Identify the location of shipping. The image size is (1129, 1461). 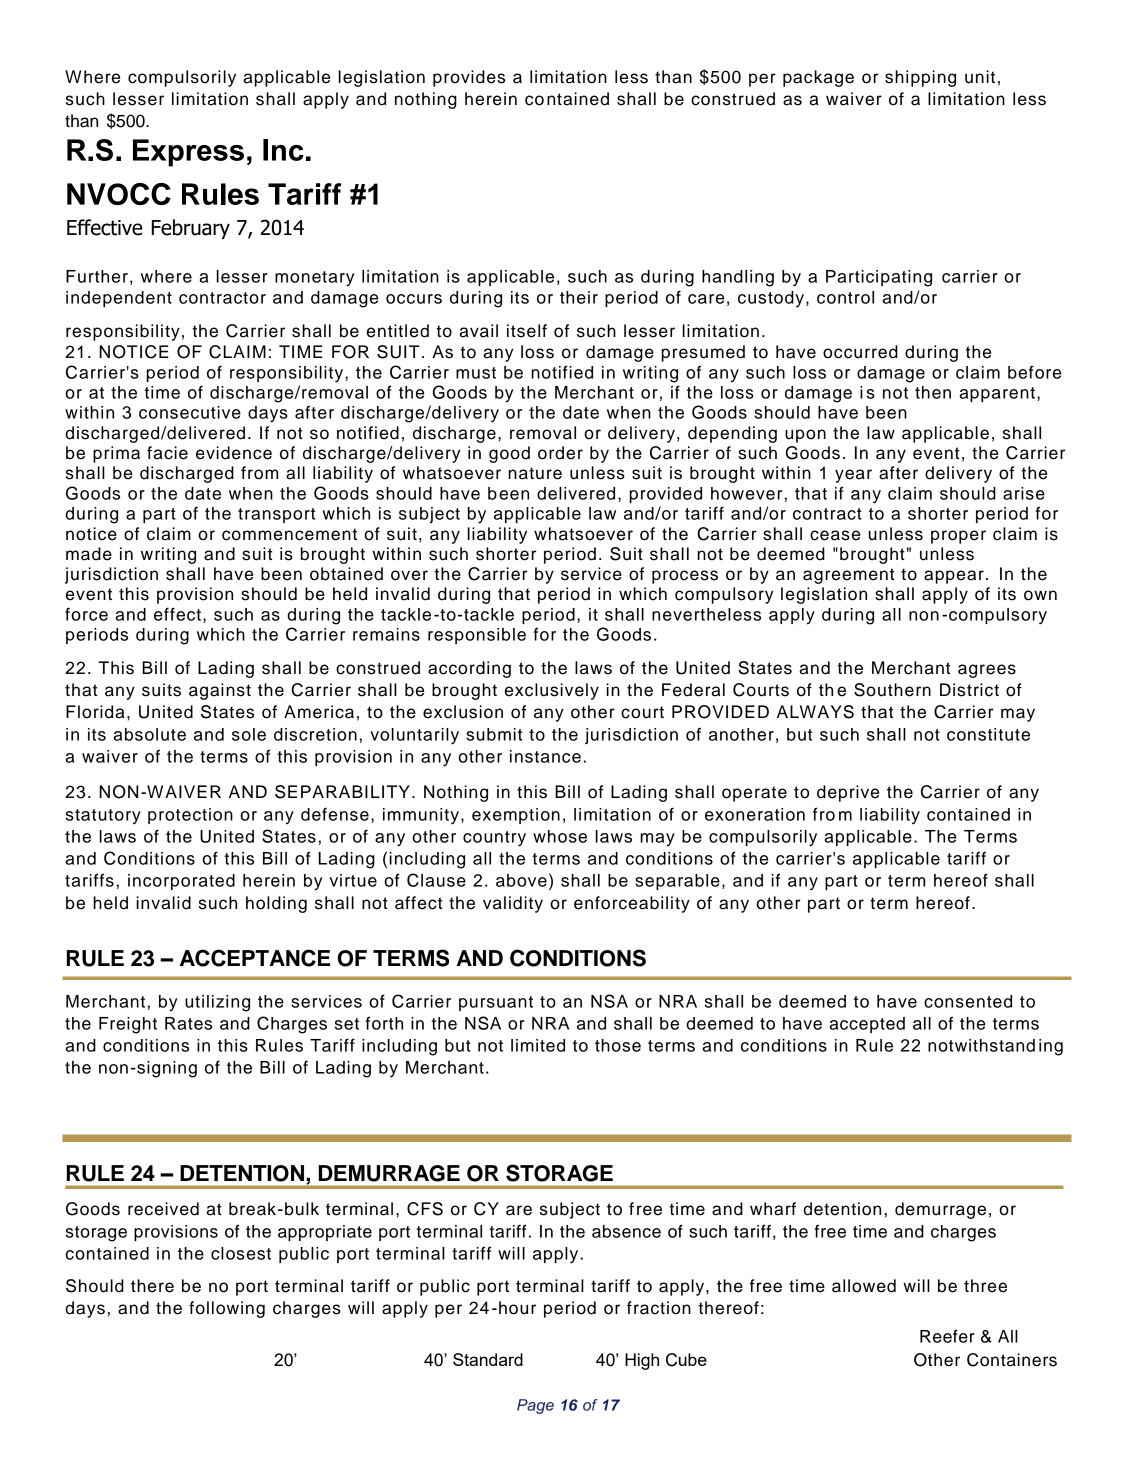
(920, 78).
